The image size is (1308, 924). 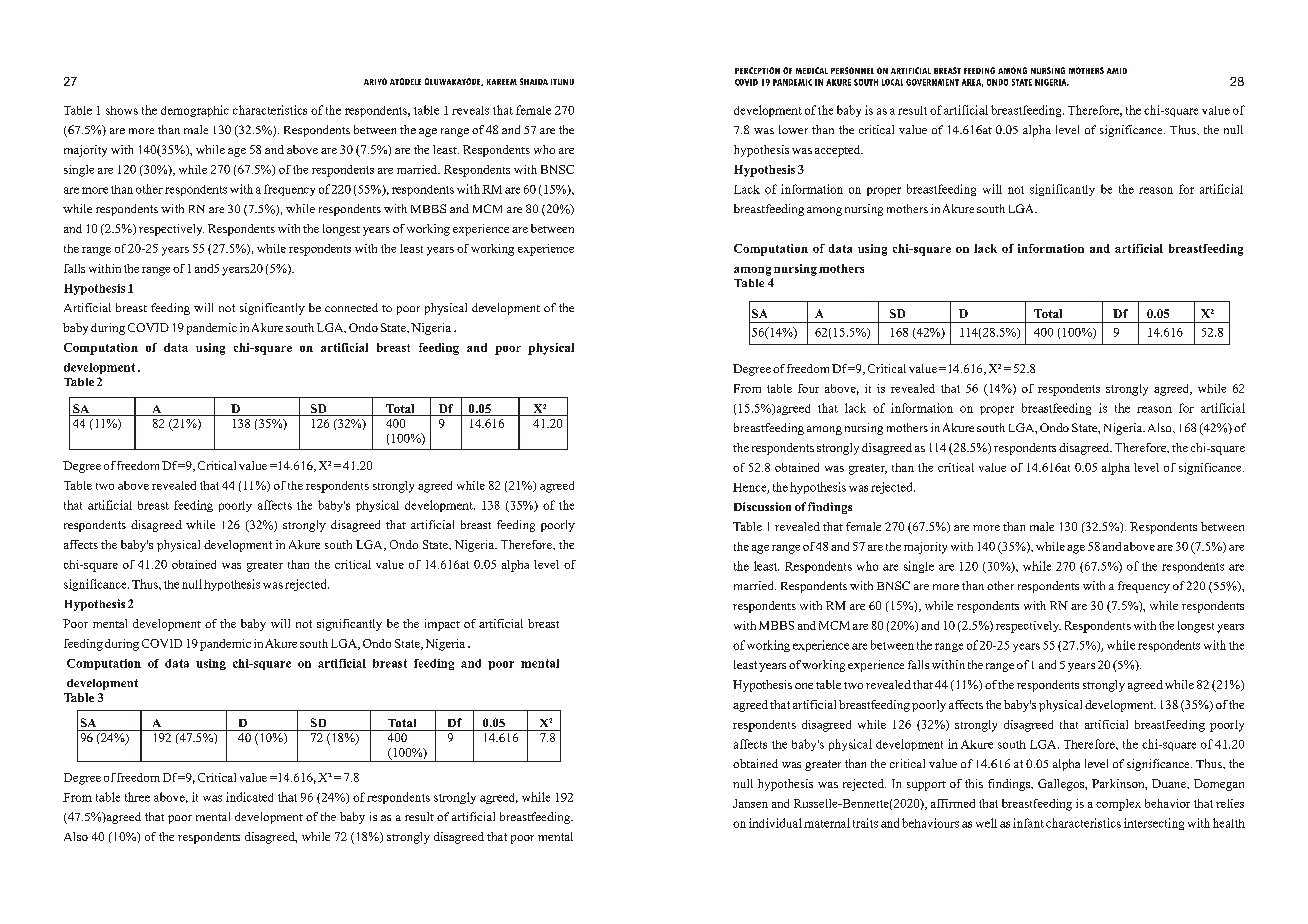 I want to click on three, so click(x=137, y=797).
